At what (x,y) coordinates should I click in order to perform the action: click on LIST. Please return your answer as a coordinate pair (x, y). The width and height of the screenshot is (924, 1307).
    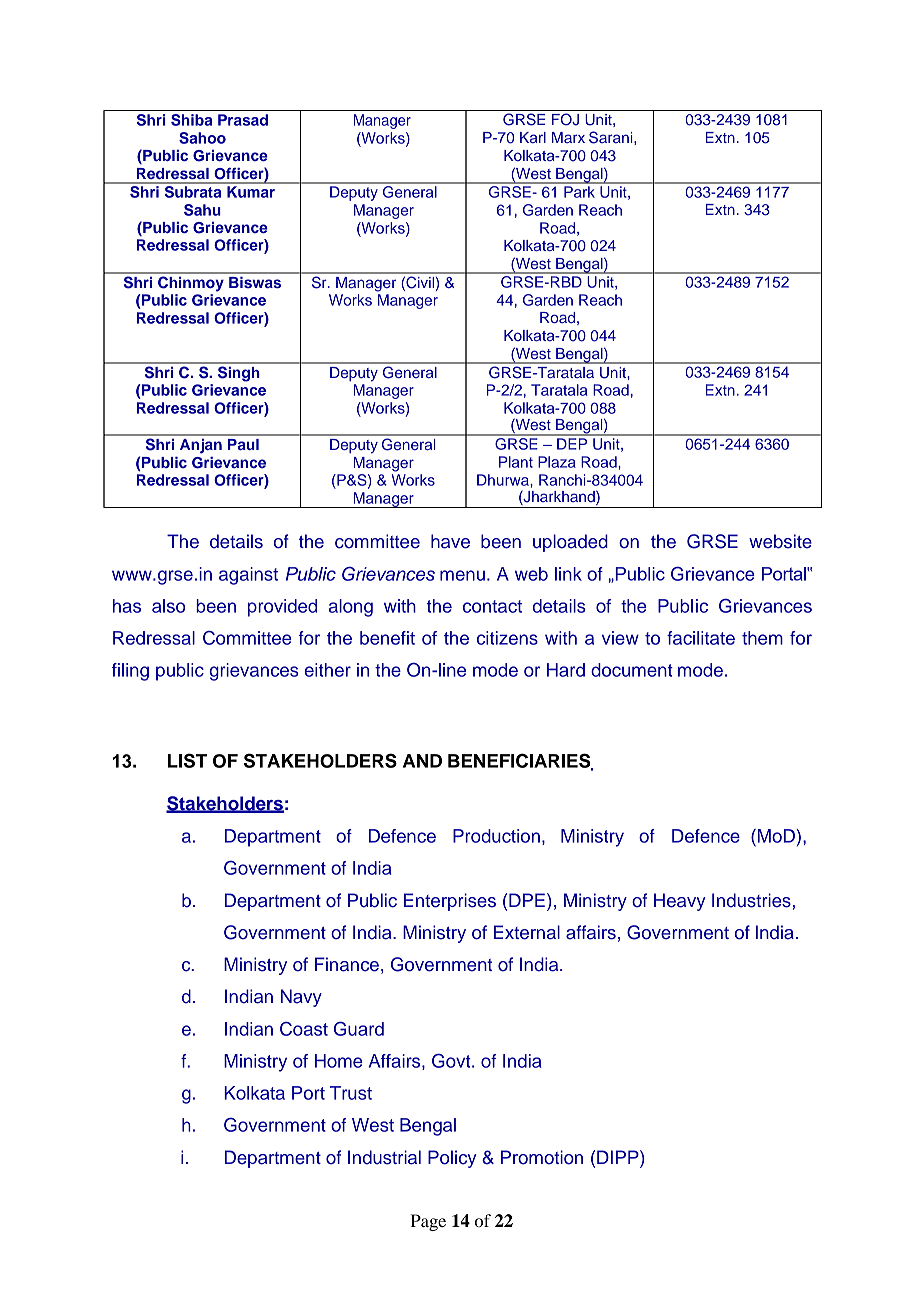
    Looking at the image, I should click on (187, 760).
